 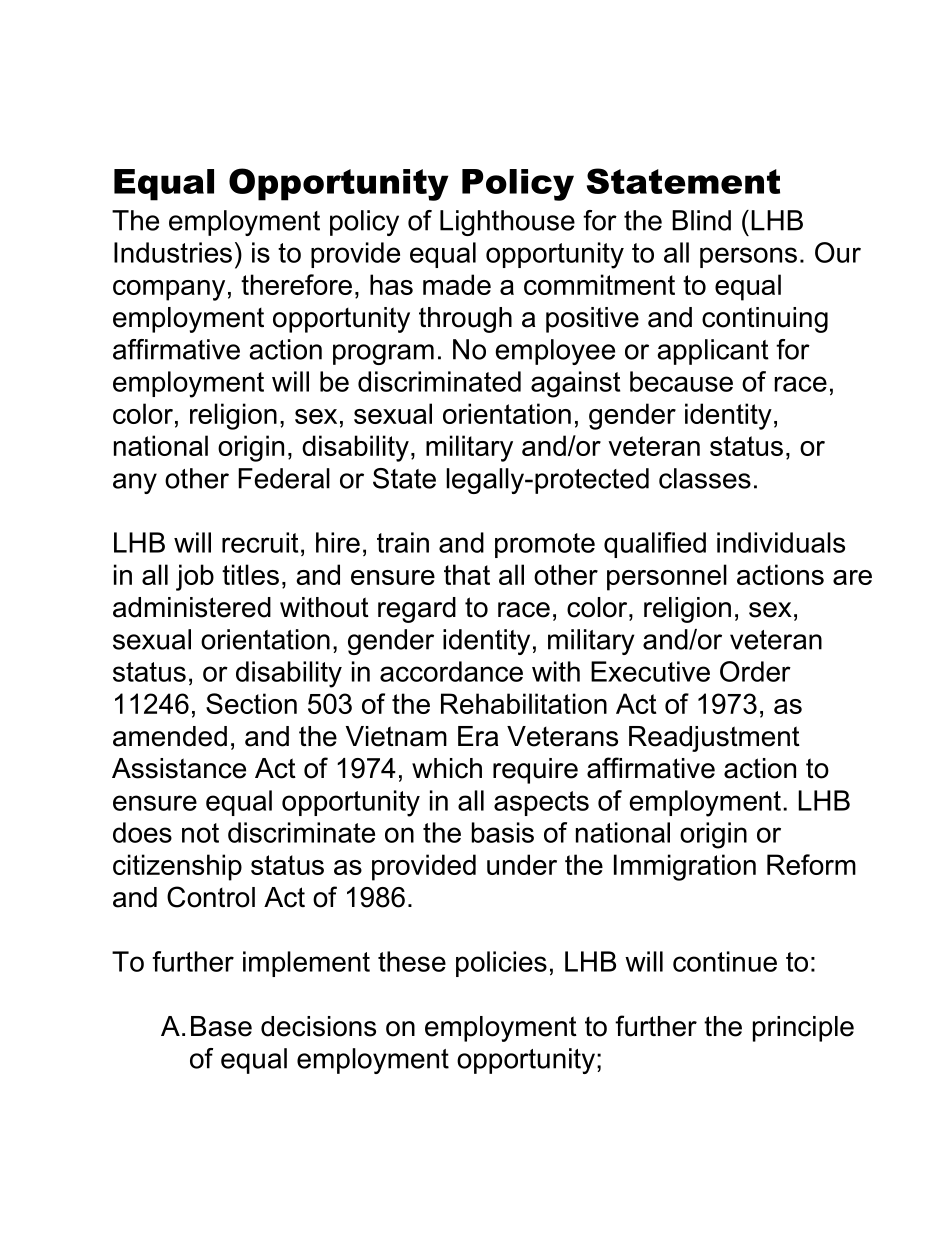 I want to click on Industries, so click(x=173, y=252).
